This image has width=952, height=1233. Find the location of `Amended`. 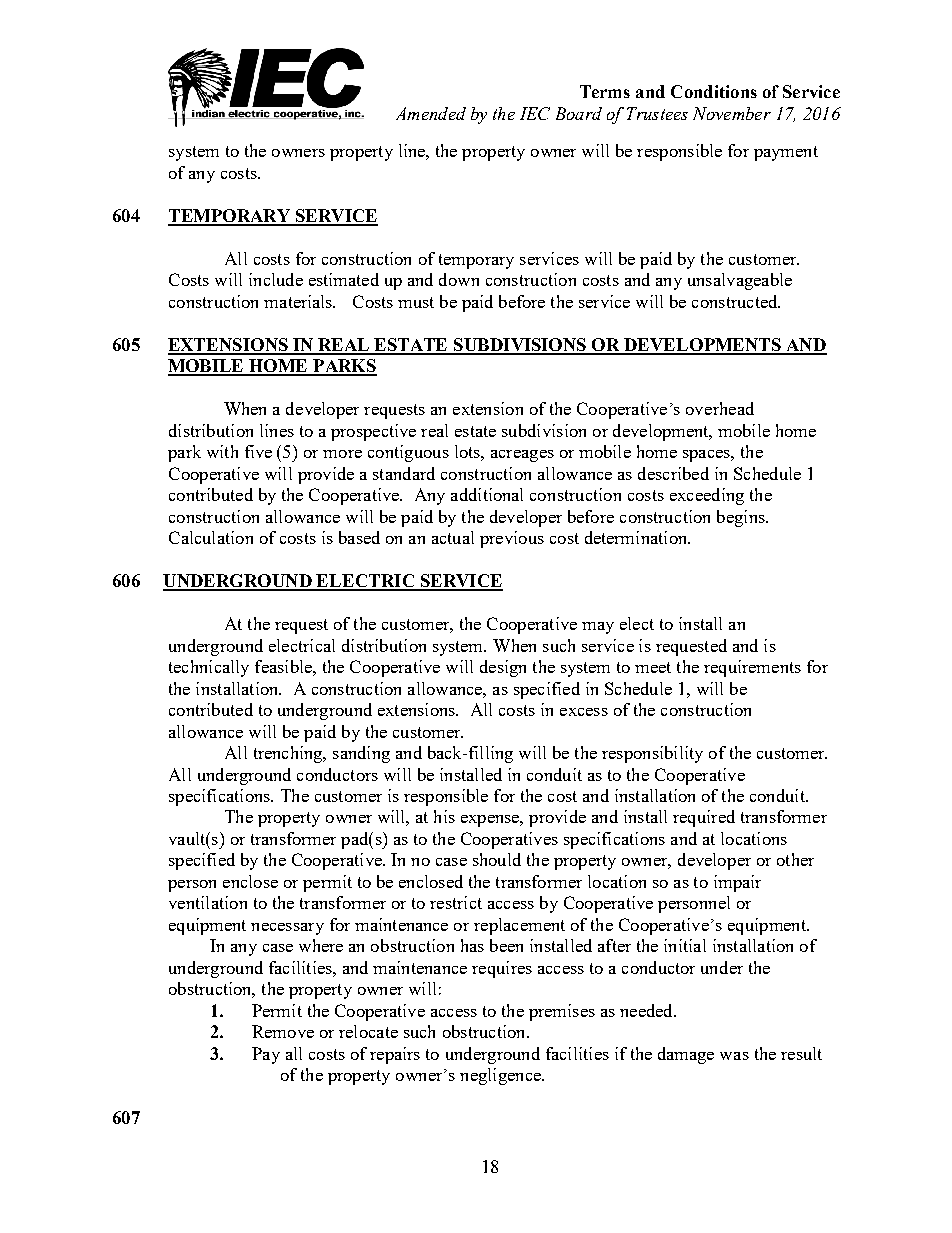

Amended is located at coordinates (431, 113).
